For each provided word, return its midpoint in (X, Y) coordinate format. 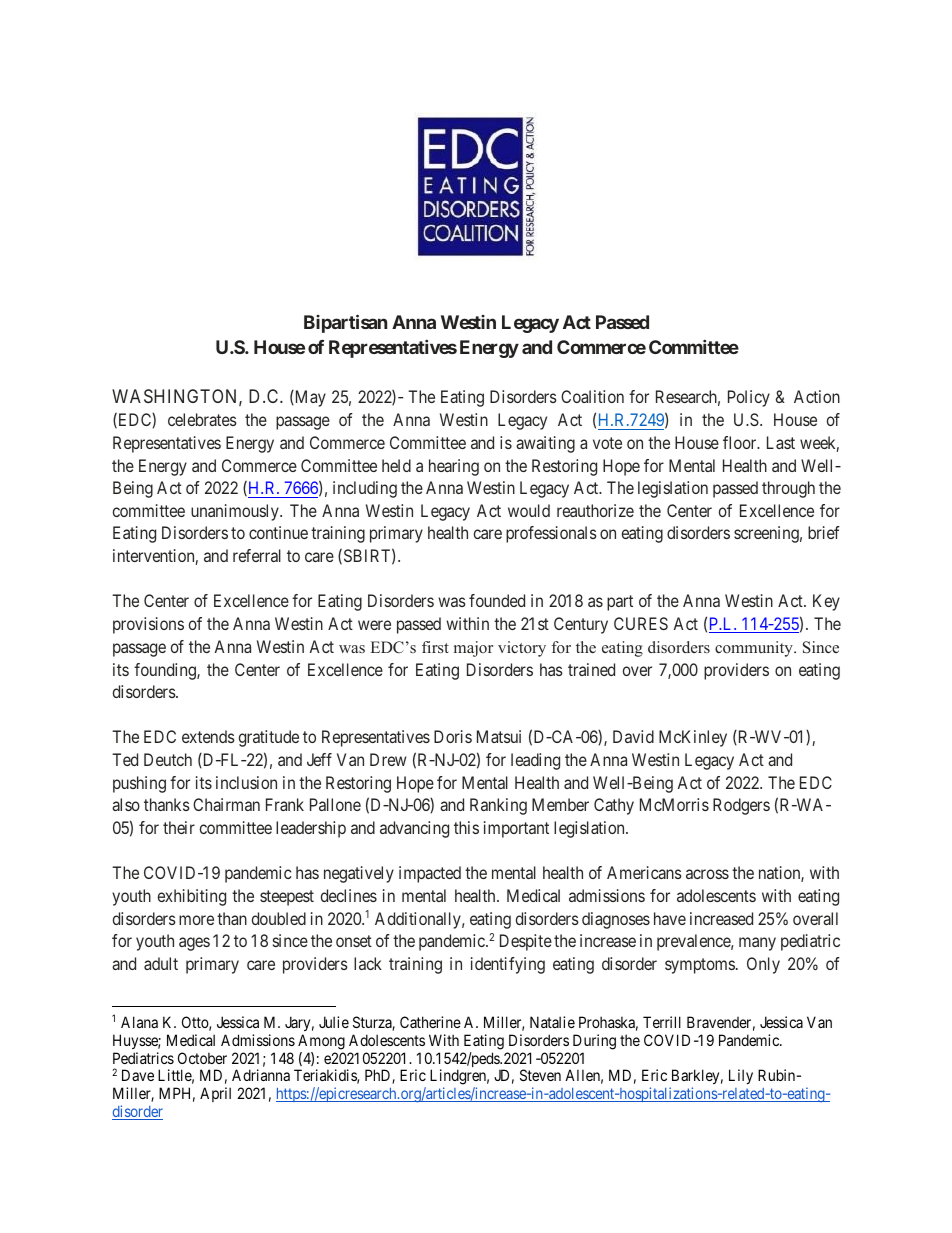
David (633, 736)
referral (257, 555)
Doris (453, 736)
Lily (741, 1076)
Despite (526, 942)
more (196, 920)
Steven (540, 1075)
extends (208, 736)
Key (826, 602)
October (202, 1058)
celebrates (202, 419)
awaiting (545, 444)
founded (497, 600)
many (757, 944)
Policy (749, 398)
